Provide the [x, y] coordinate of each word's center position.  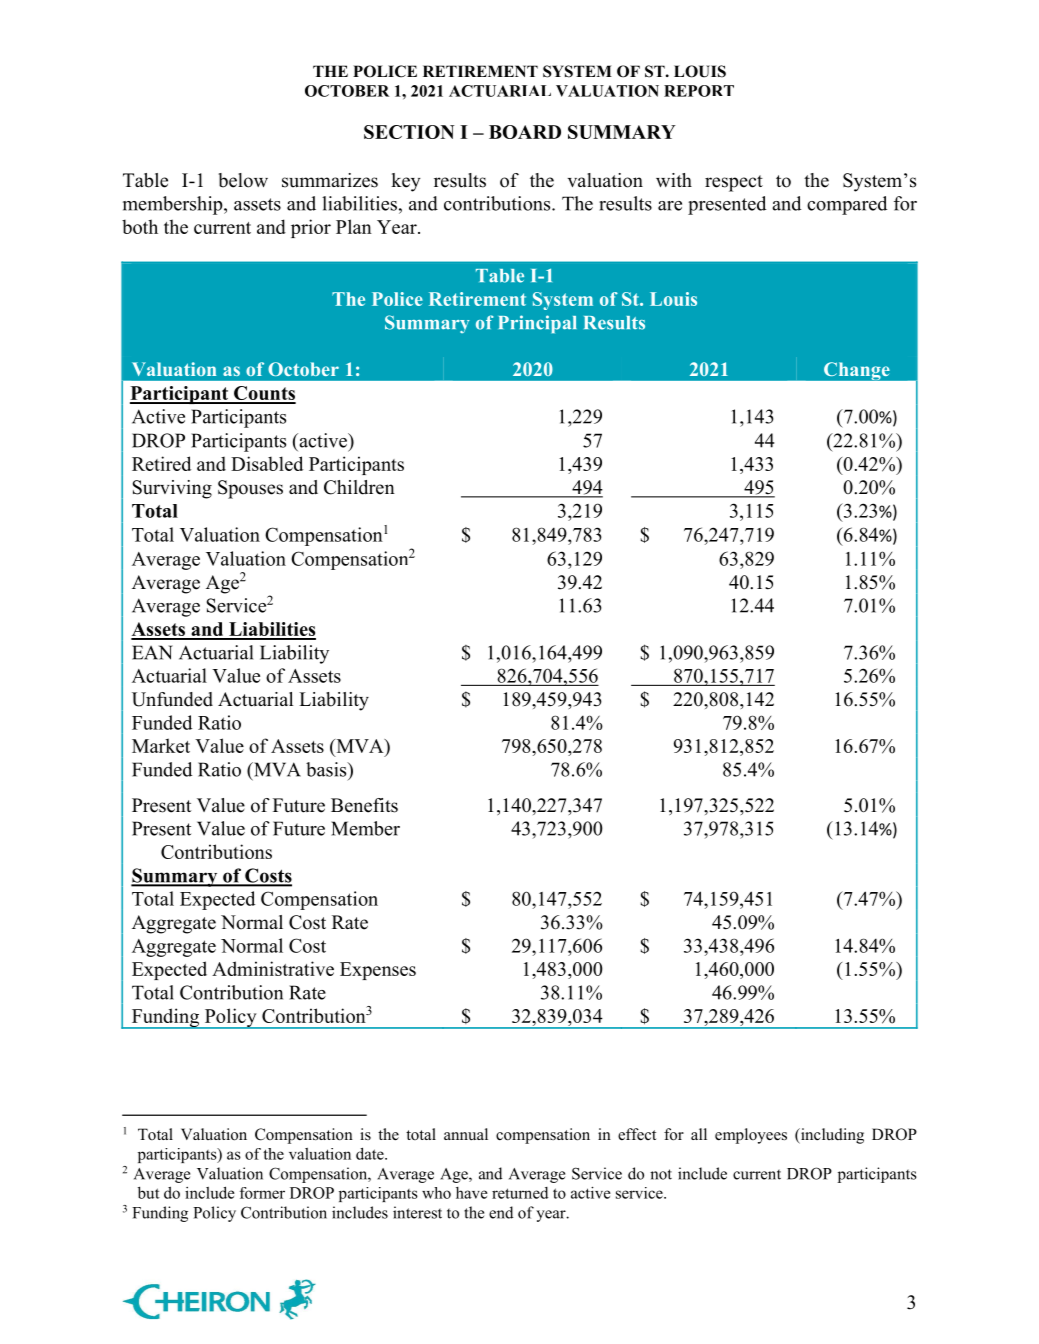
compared [847, 205]
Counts [264, 394]
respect [734, 183]
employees [751, 1136]
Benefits [364, 805]
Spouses [250, 489]
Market [161, 745]
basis [327, 769]
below [243, 180]
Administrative [273, 968]
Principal [538, 324]
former [262, 1193]
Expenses [378, 971]
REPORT [699, 91]
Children [359, 487]
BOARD [525, 132]
